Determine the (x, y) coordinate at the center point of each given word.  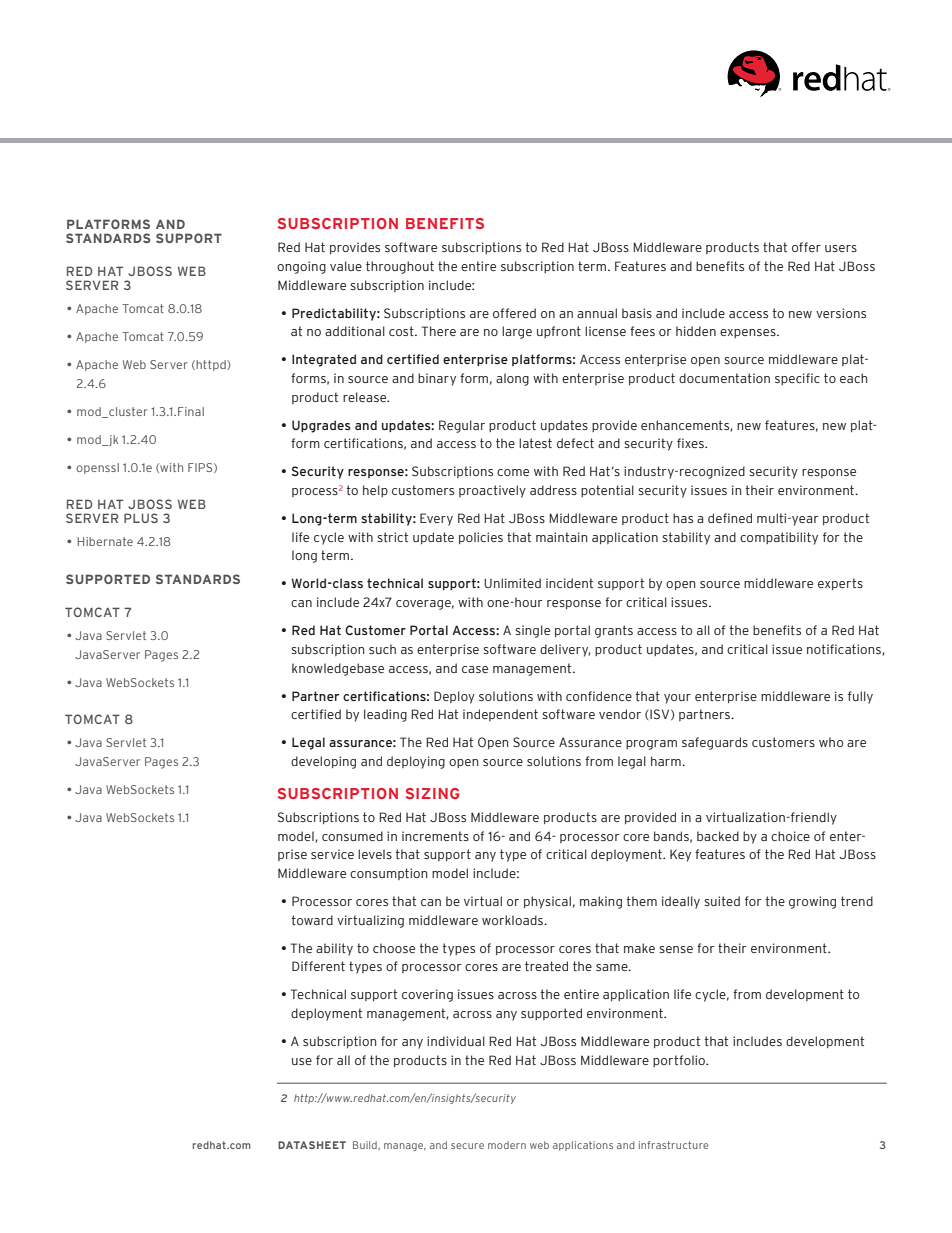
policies (481, 538)
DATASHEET (312, 1145)
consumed (352, 836)
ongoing (301, 267)
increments (435, 836)
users (841, 248)
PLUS (141, 518)
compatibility (779, 538)
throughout (400, 267)
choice (790, 836)
